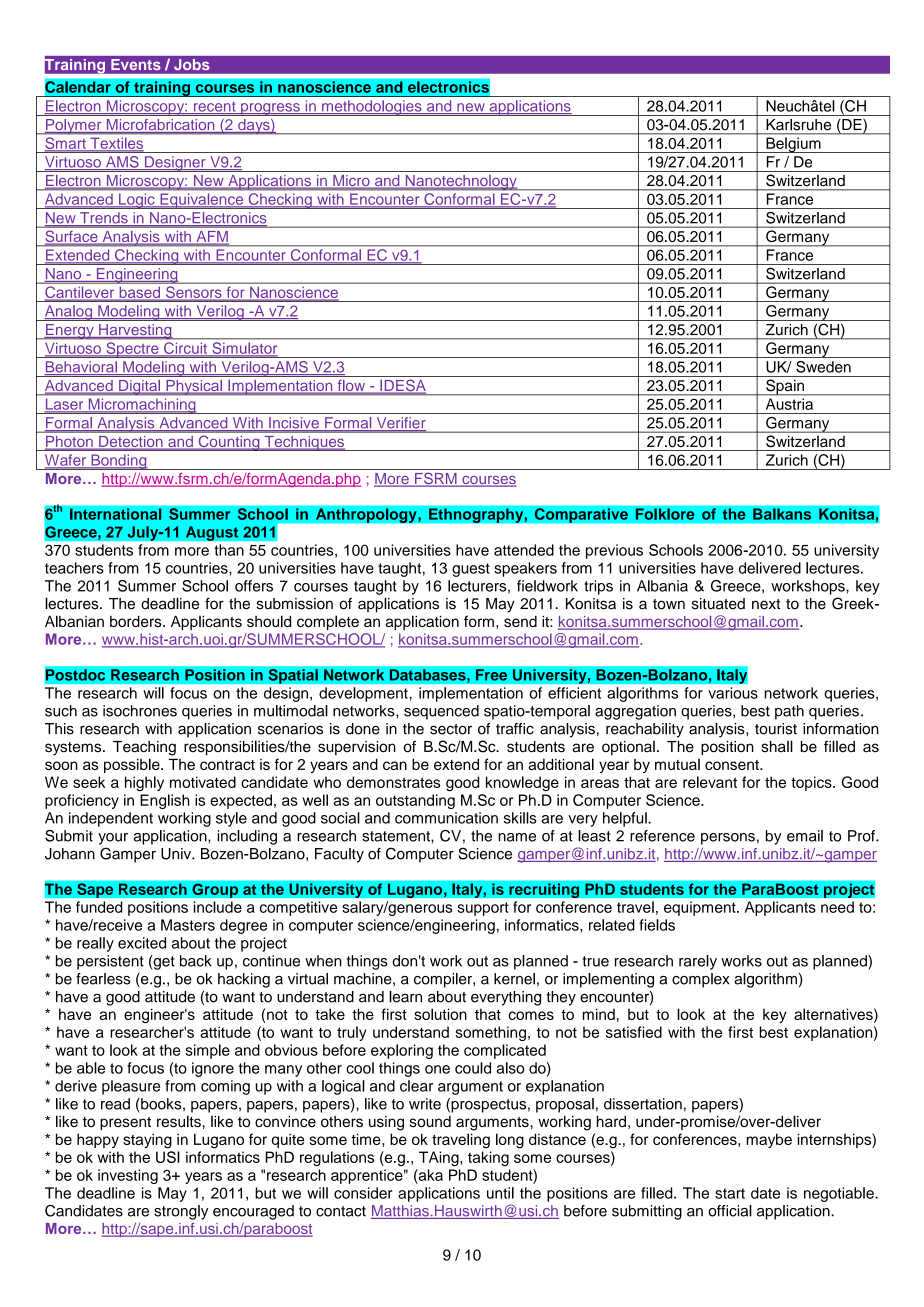 The width and height of the image is (924, 1307). Describe the element at coordinates (488, 1158) in the image. I see `taking` at that location.
